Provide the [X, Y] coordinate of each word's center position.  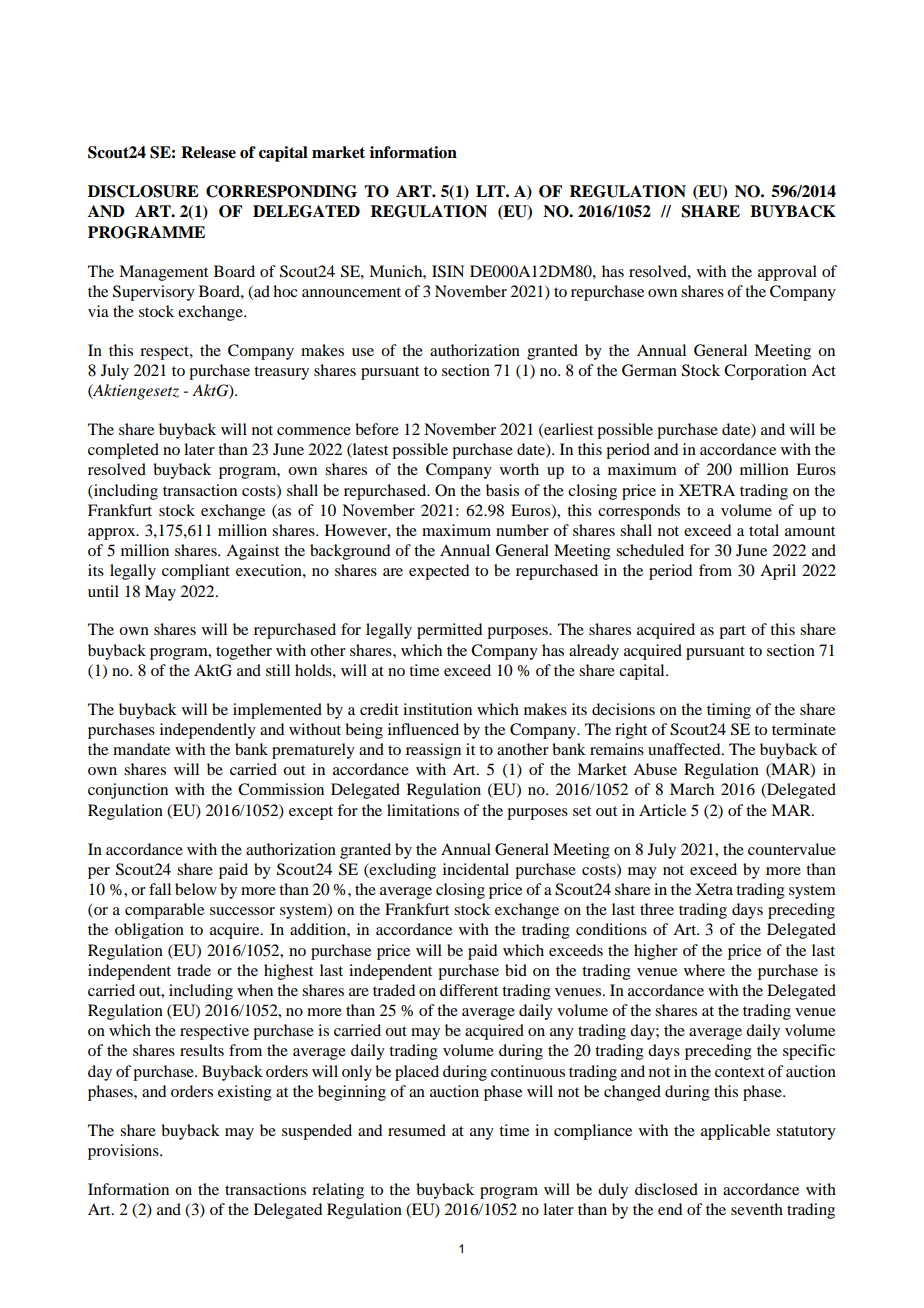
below [196, 889]
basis [502, 490]
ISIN [448, 271]
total [764, 530]
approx [113, 534]
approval [787, 273]
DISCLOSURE [143, 191]
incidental [476, 869]
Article [662, 810]
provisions [124, 1152]
